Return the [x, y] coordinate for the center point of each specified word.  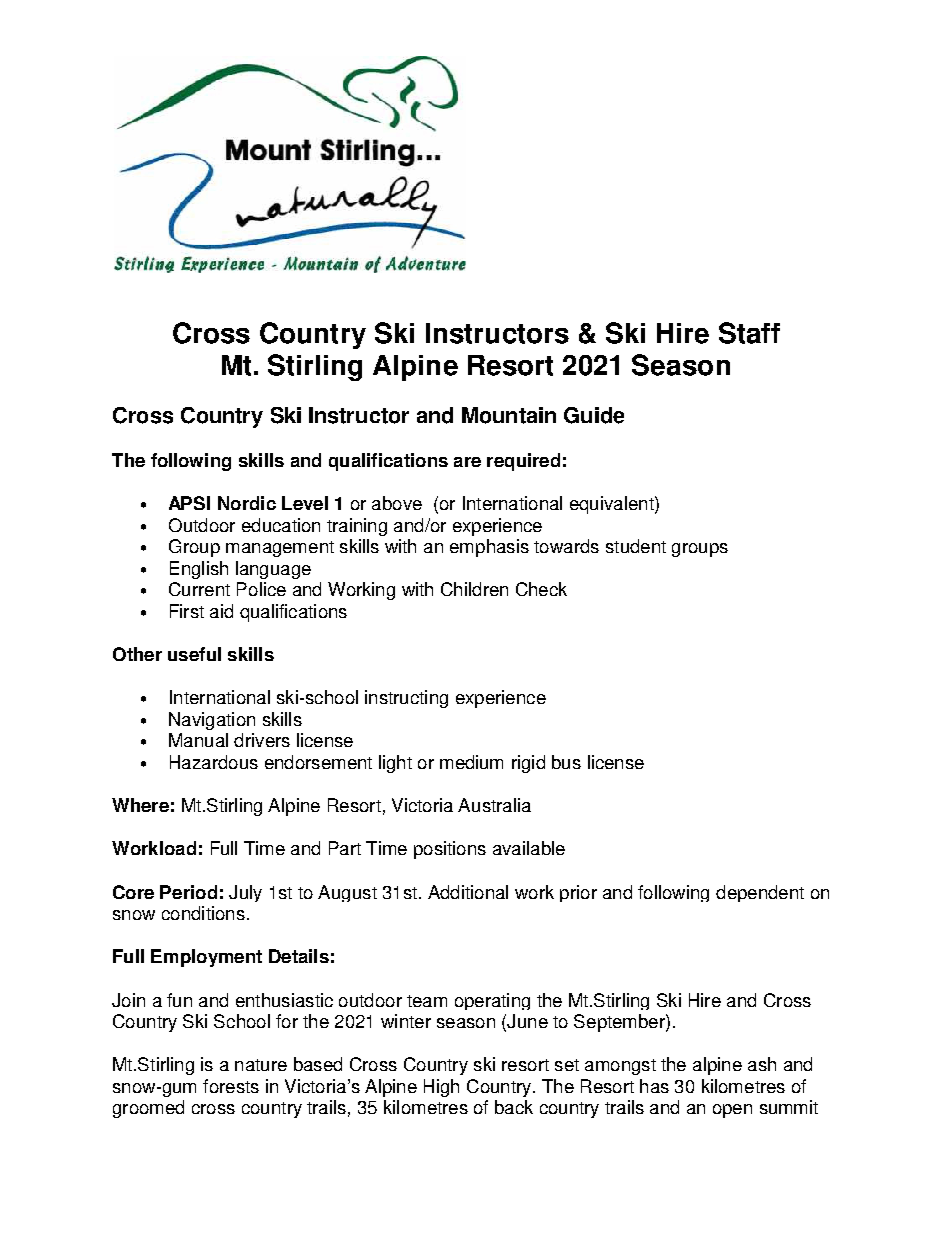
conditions [203, 913]
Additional [468, 892]
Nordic [247, 503]
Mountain [509, 415]
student [636, 546]
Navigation [212, 721]
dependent [760, 893]
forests [231, 1086]
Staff [749, 333]
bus [566, 762]
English [199, 570]
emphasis [489, 548]
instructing [406, 699]
